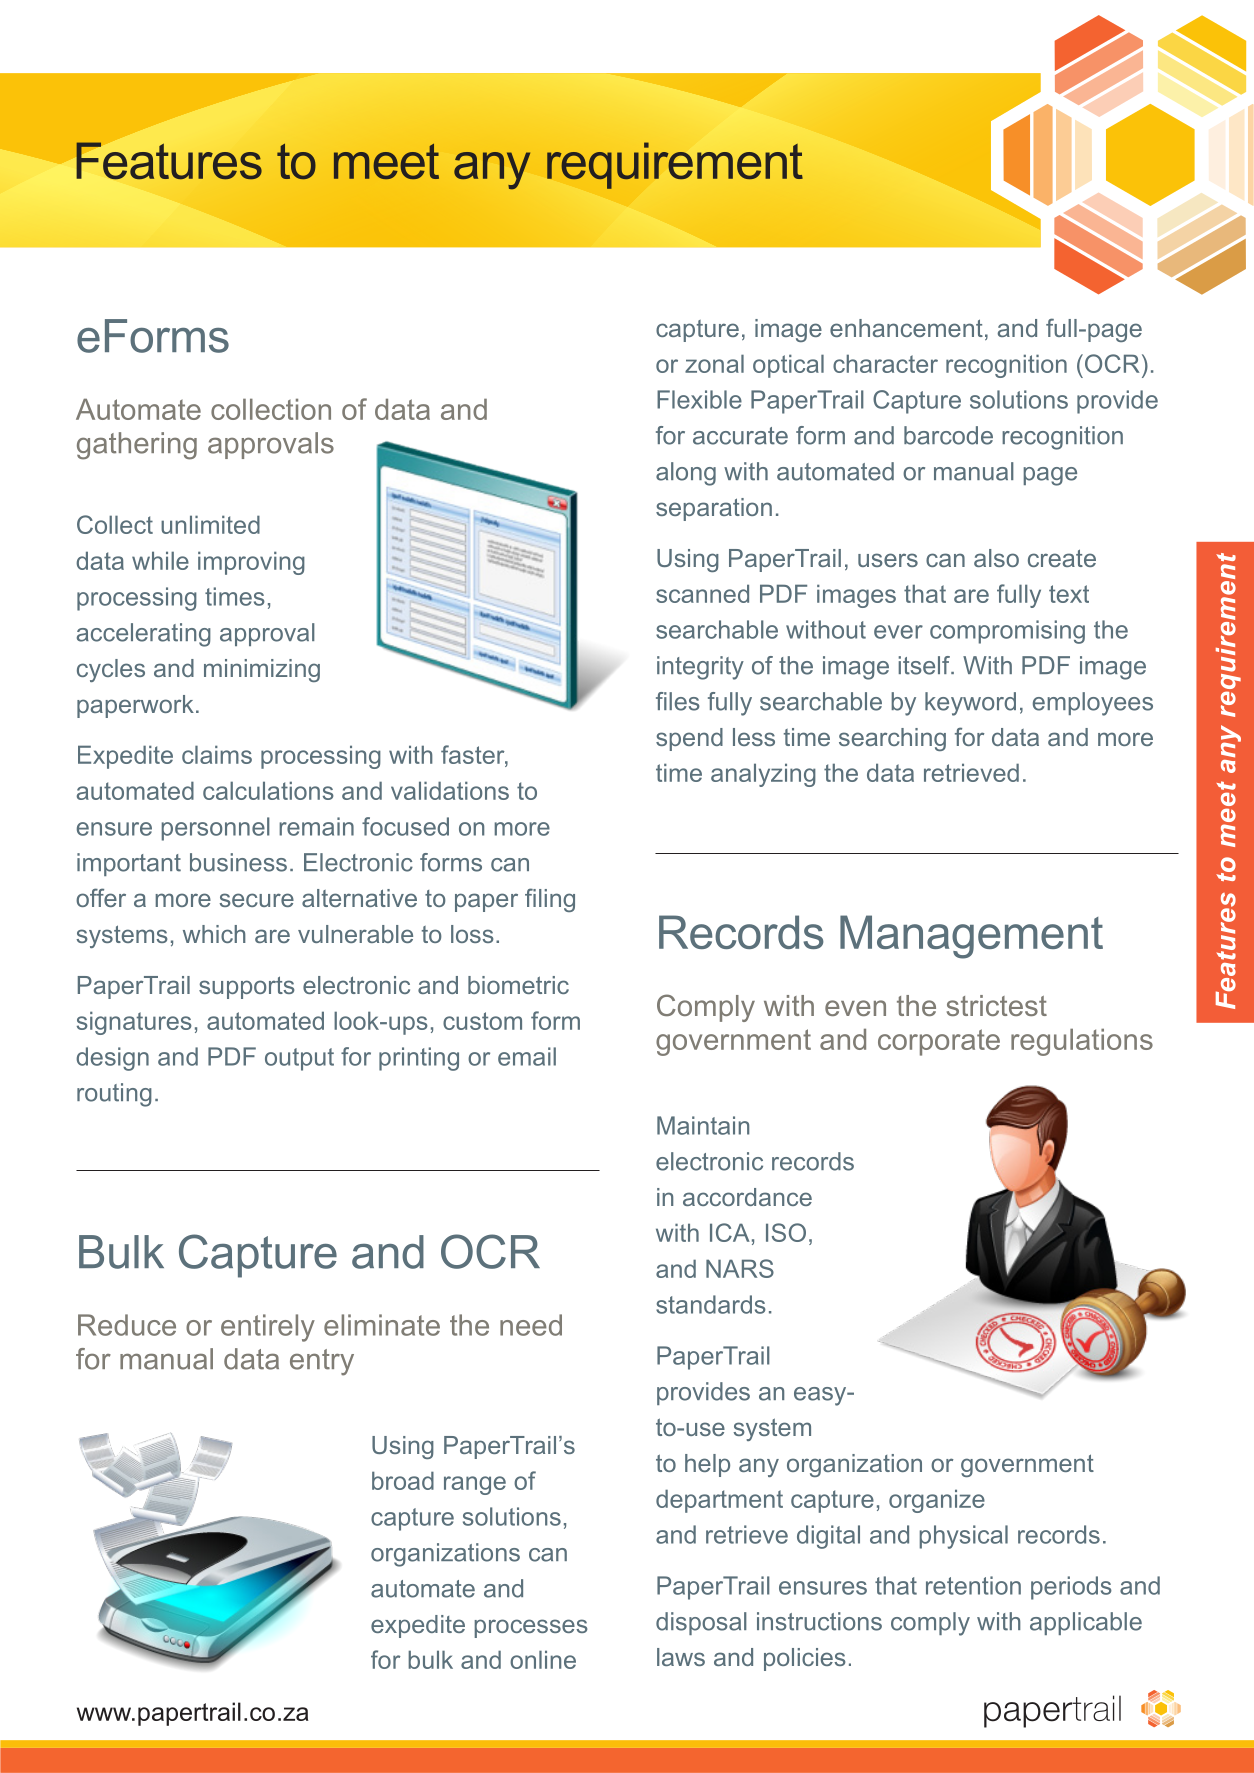 This screenshot has height=1773, width=1254. Describe the element at coordinates (906, 328) in the screenshot. I see `enhancement` at that location.
